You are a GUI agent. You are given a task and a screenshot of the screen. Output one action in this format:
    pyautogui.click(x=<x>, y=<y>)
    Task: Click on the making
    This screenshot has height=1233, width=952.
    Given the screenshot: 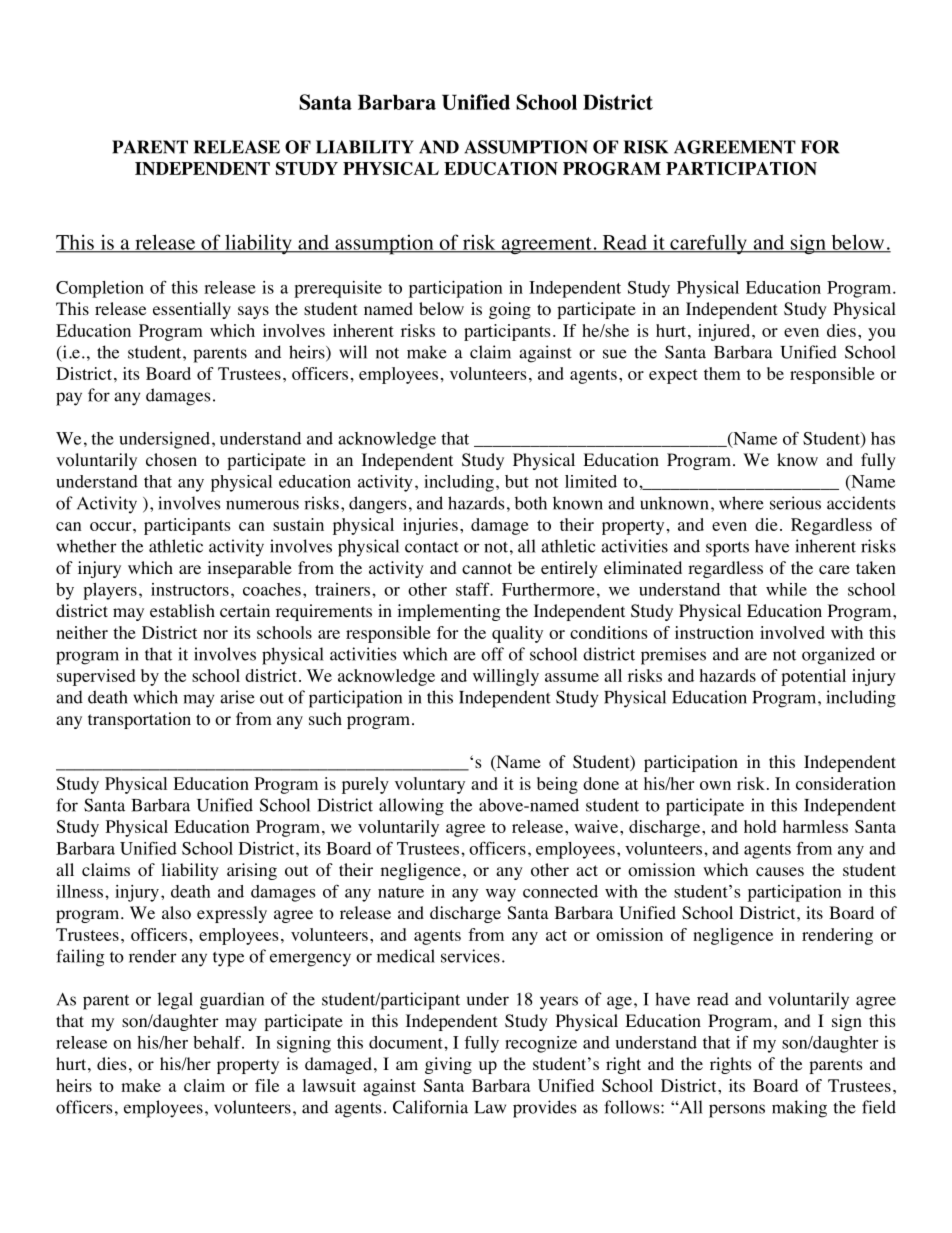 What is the action you would take?
    pyautogui.click(x=799, y=1109)
